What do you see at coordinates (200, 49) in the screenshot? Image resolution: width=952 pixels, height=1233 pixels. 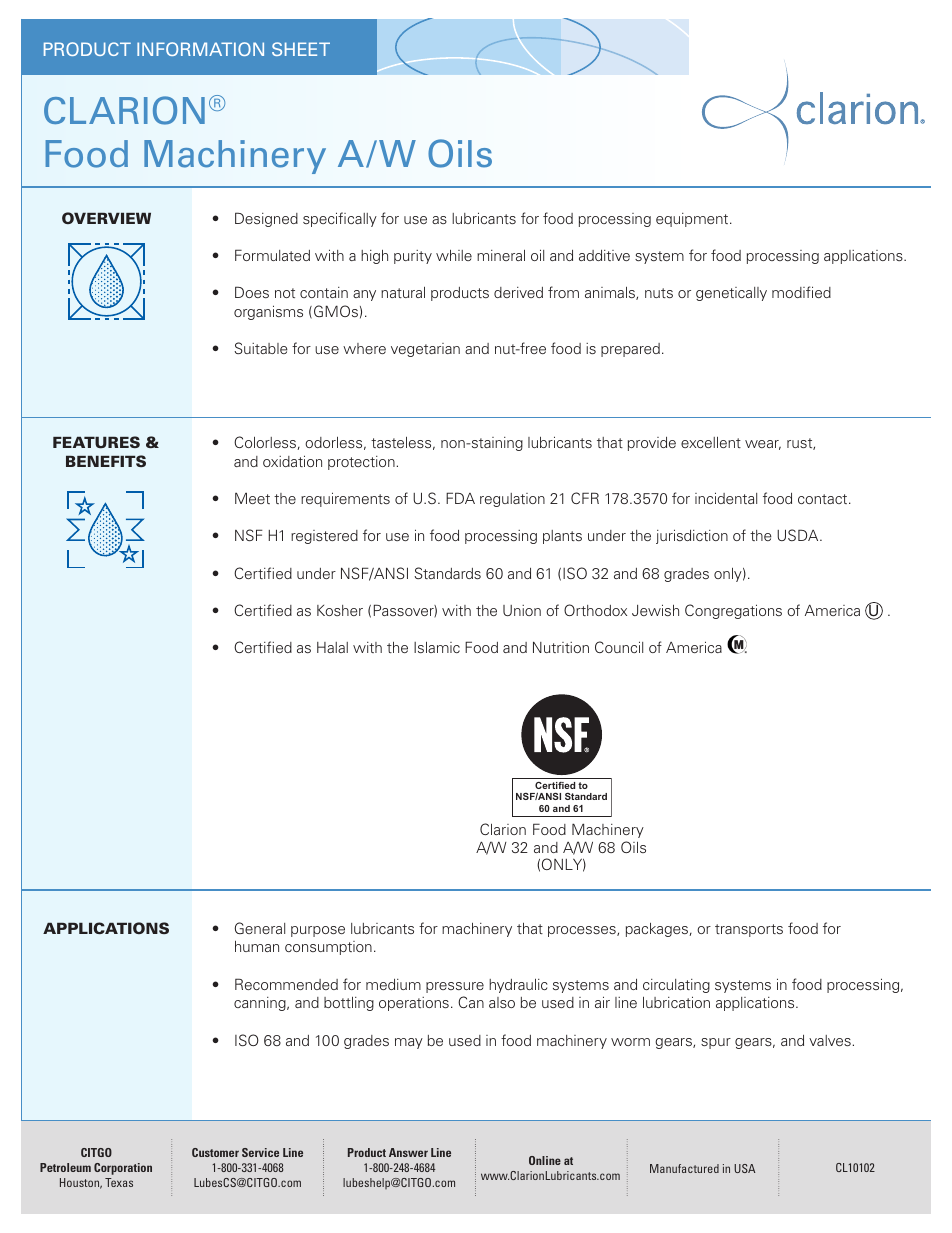 I see `INFORMATION` at bounding box center [200, 49].
